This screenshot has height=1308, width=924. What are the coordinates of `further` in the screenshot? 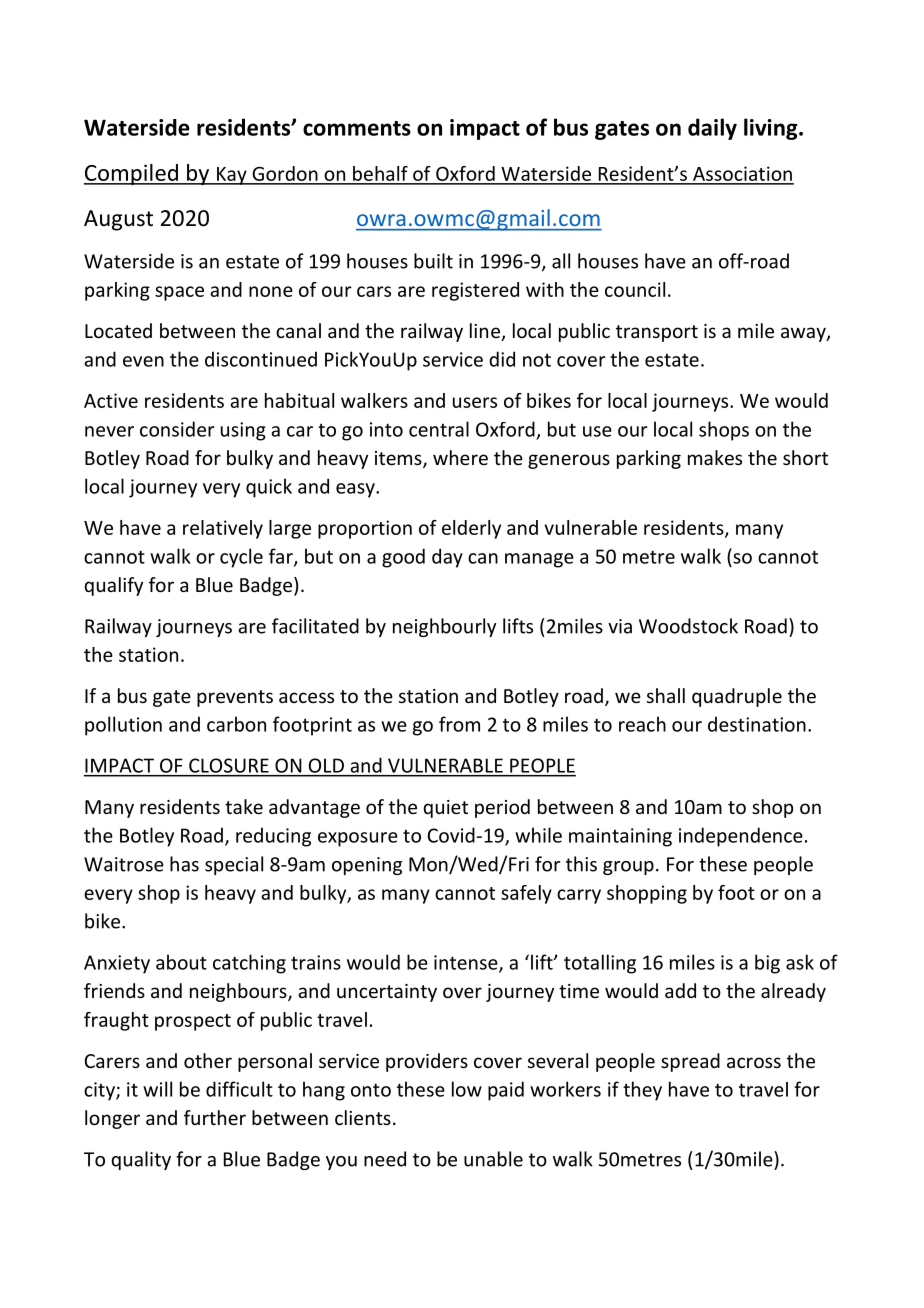 It's located at (215, 1117).
